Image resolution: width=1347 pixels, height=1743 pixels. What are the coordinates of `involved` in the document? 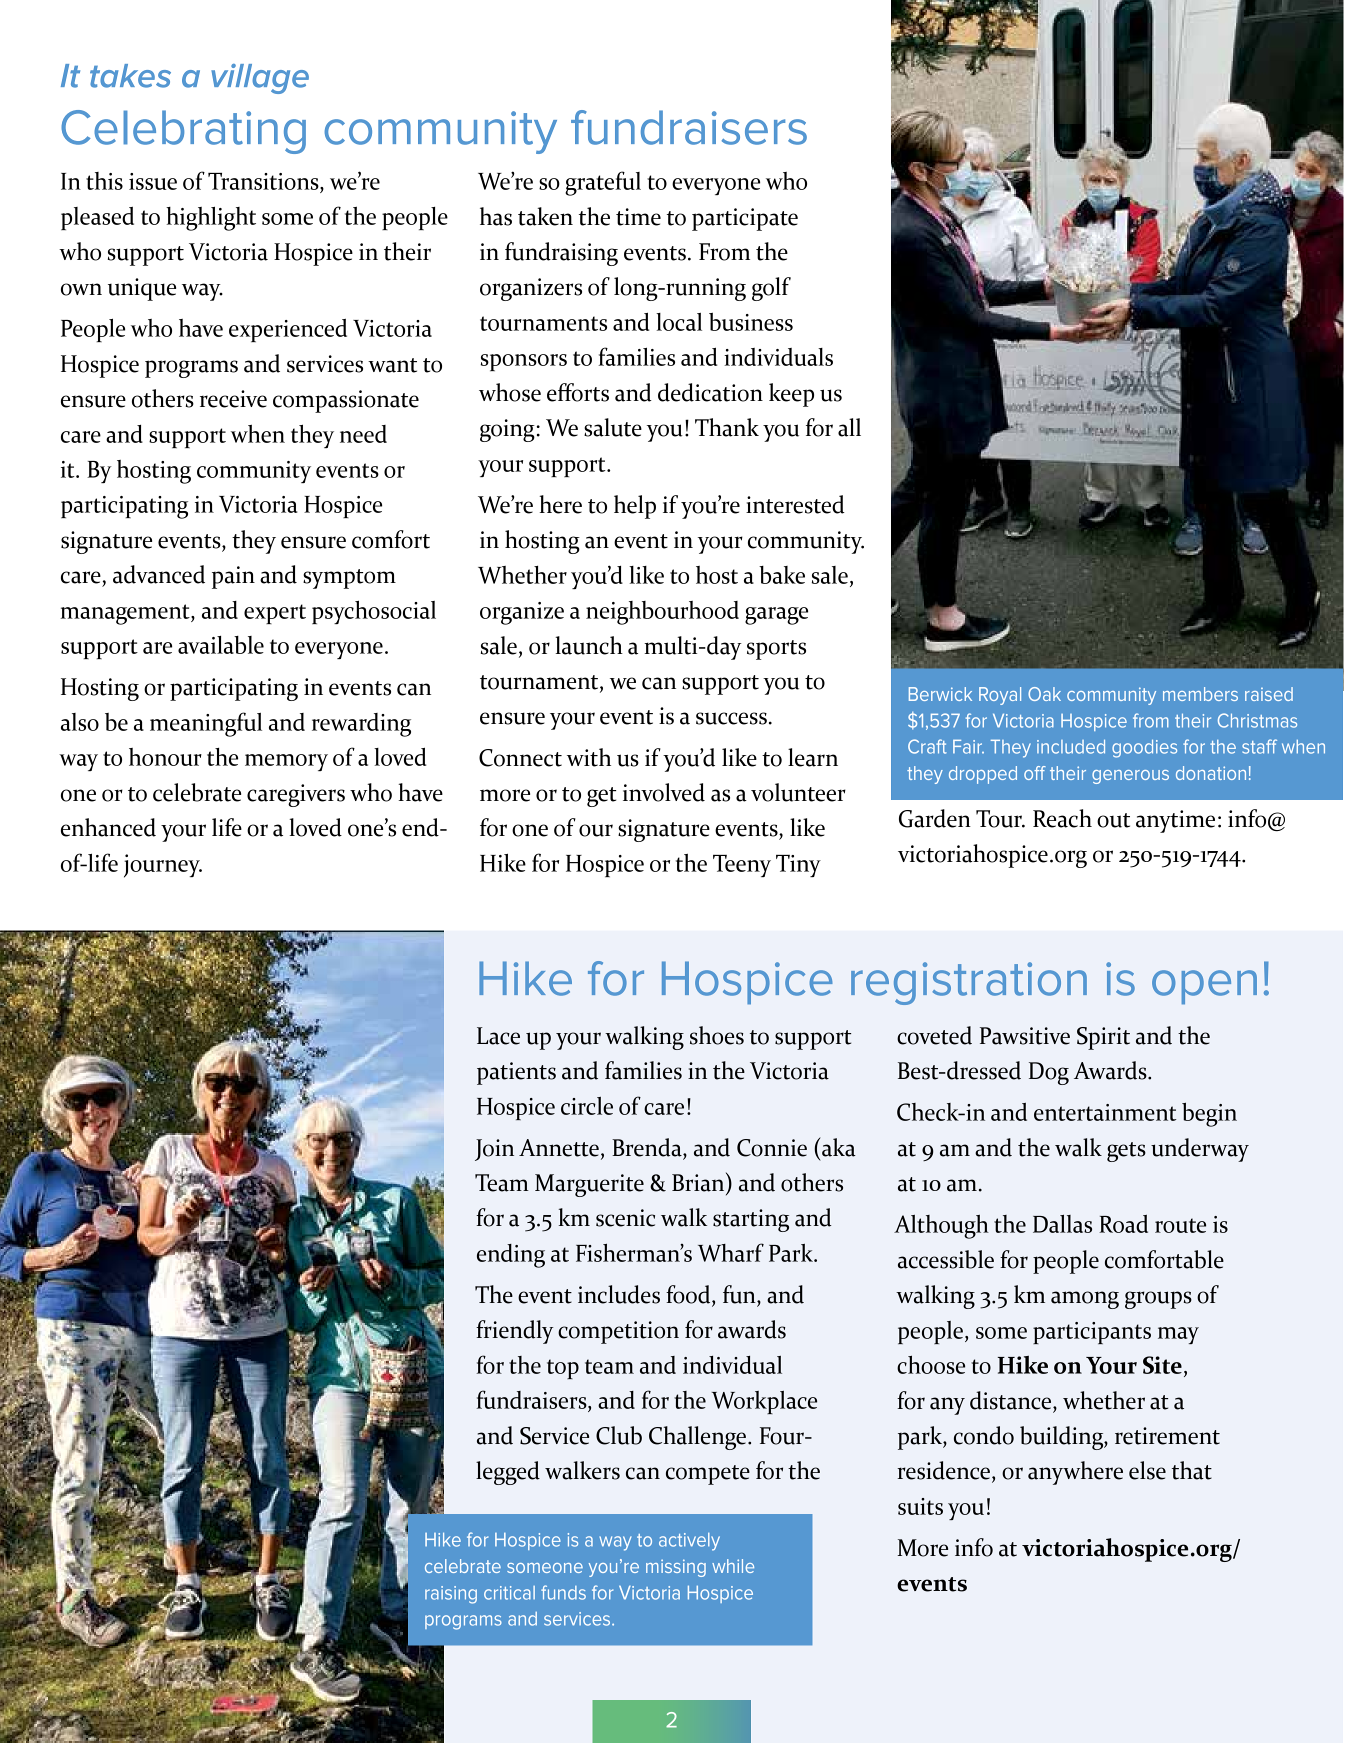 It's located at (664, 792).
